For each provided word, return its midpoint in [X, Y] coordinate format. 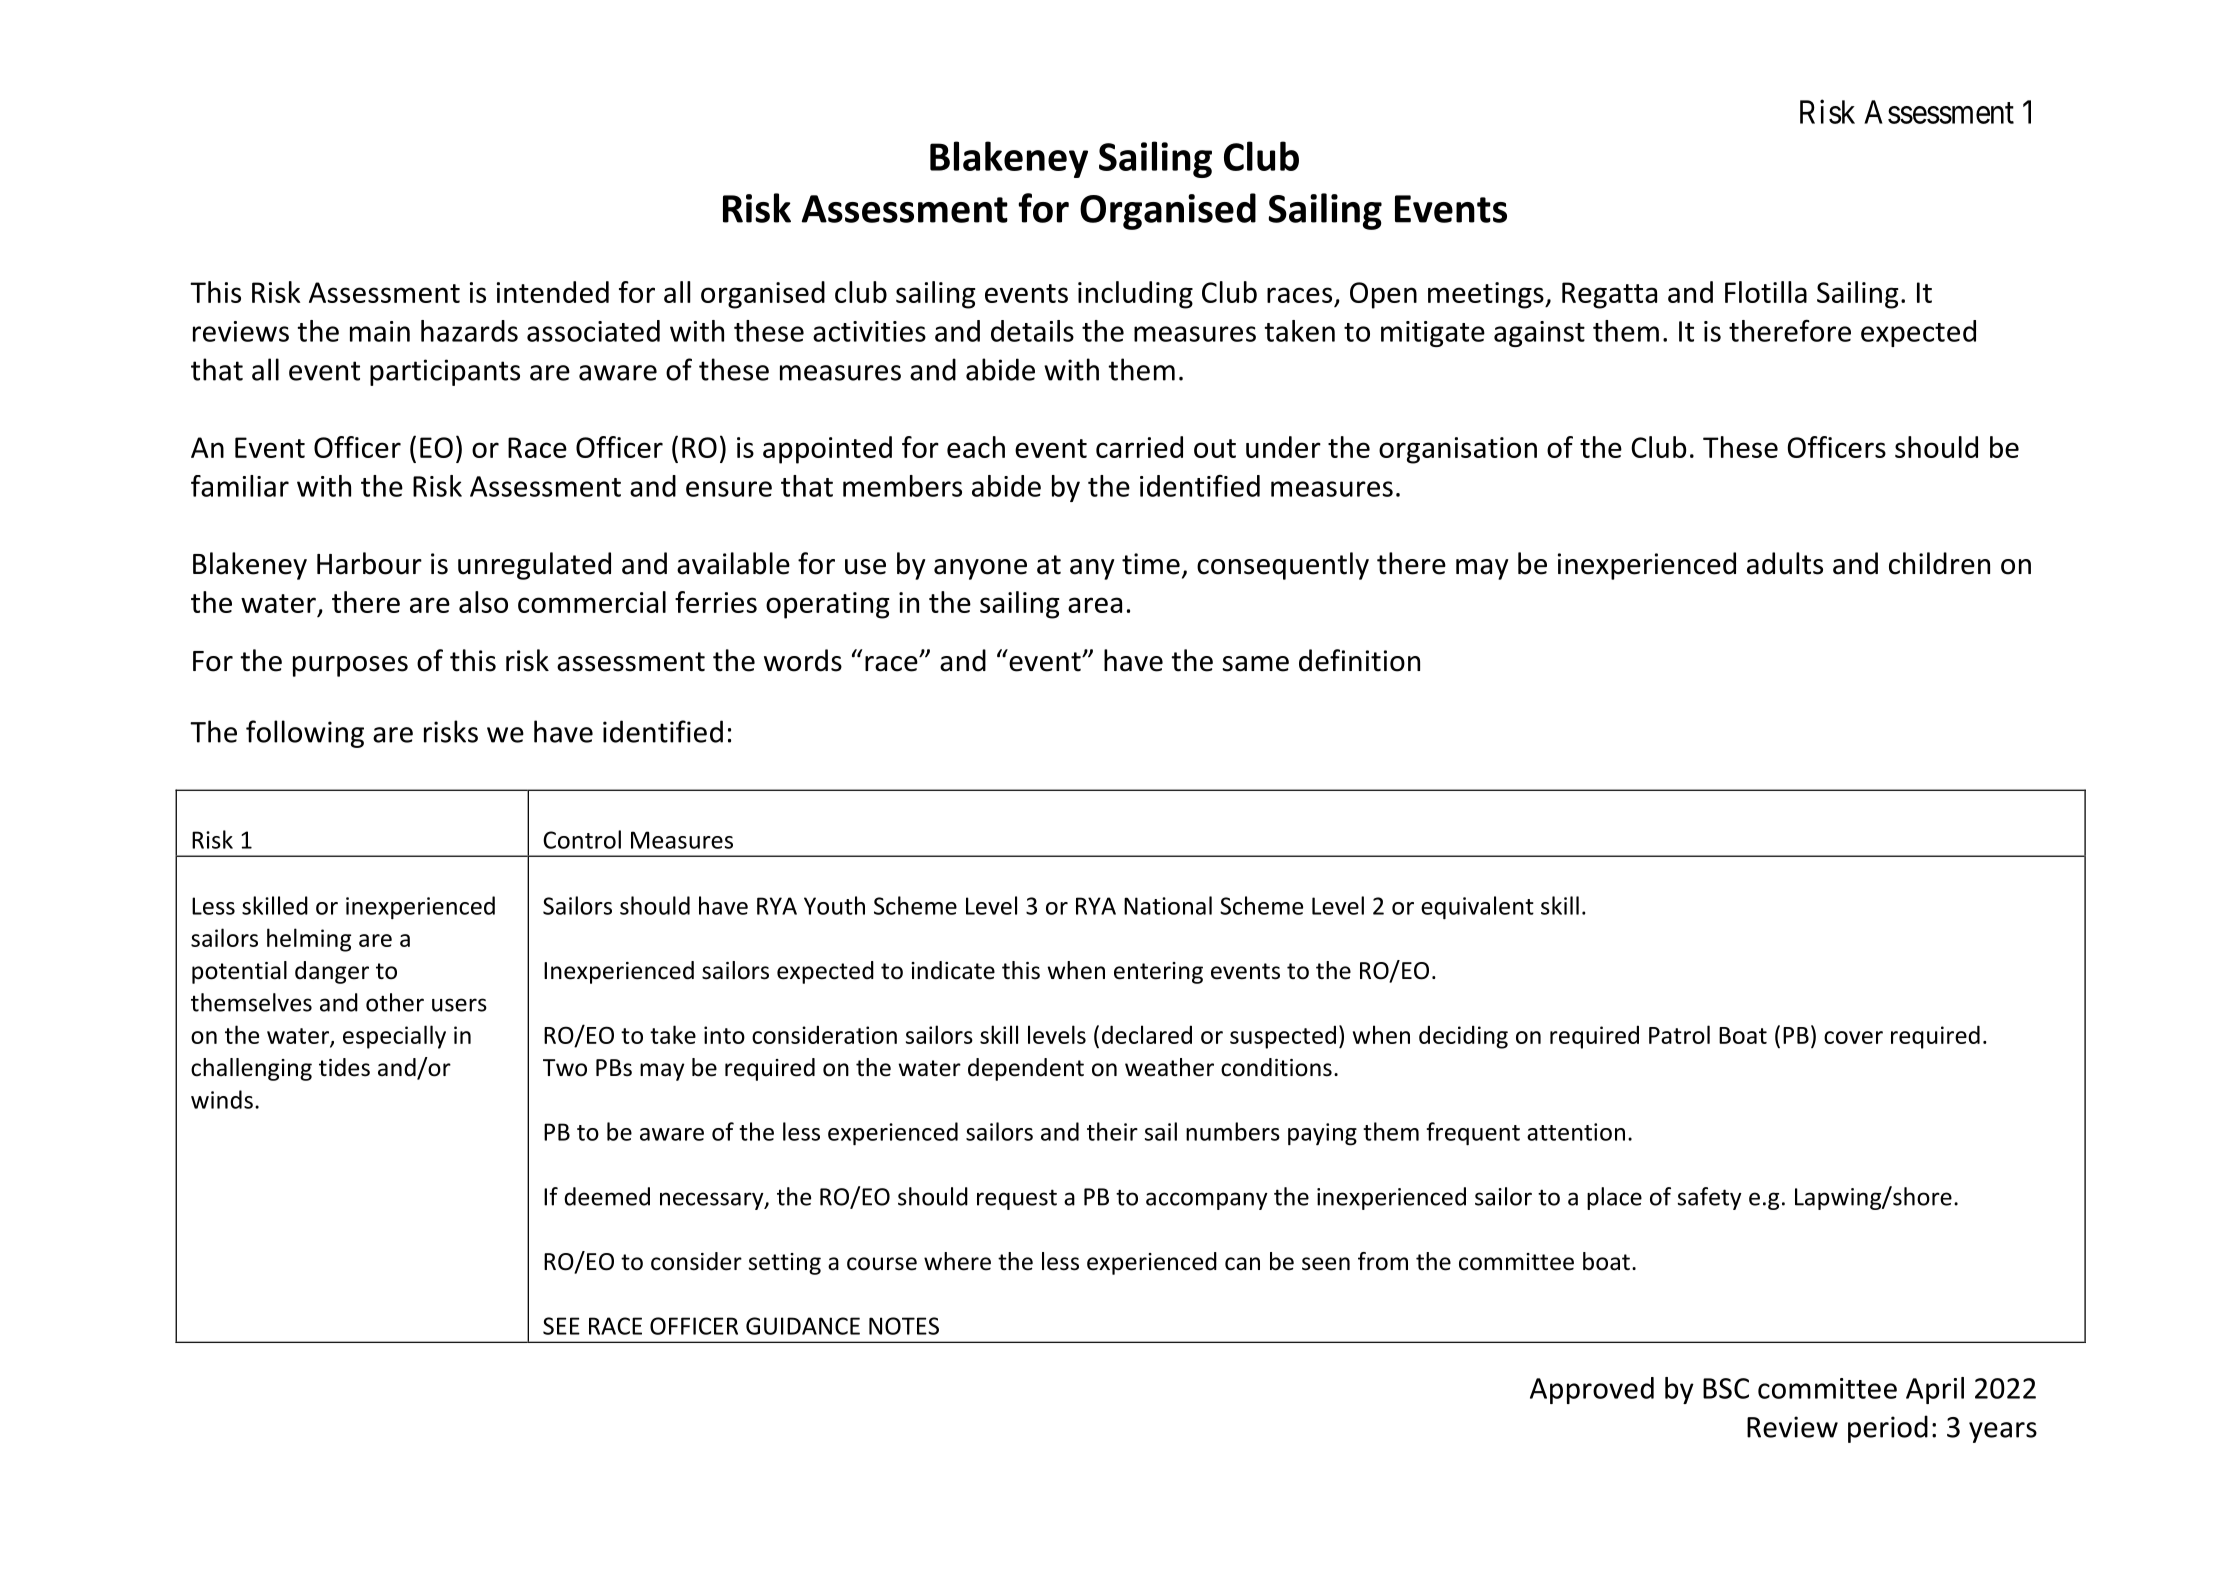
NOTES [904, 1326]
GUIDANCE [803, 1326]
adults [1785, 563]
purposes [350, 666]
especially [394, 1037]
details [1032, 331]
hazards [469, 331]
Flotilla [1766, 292]
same [1255, 664]
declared [1147, 1034]
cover [1853, 1037]
